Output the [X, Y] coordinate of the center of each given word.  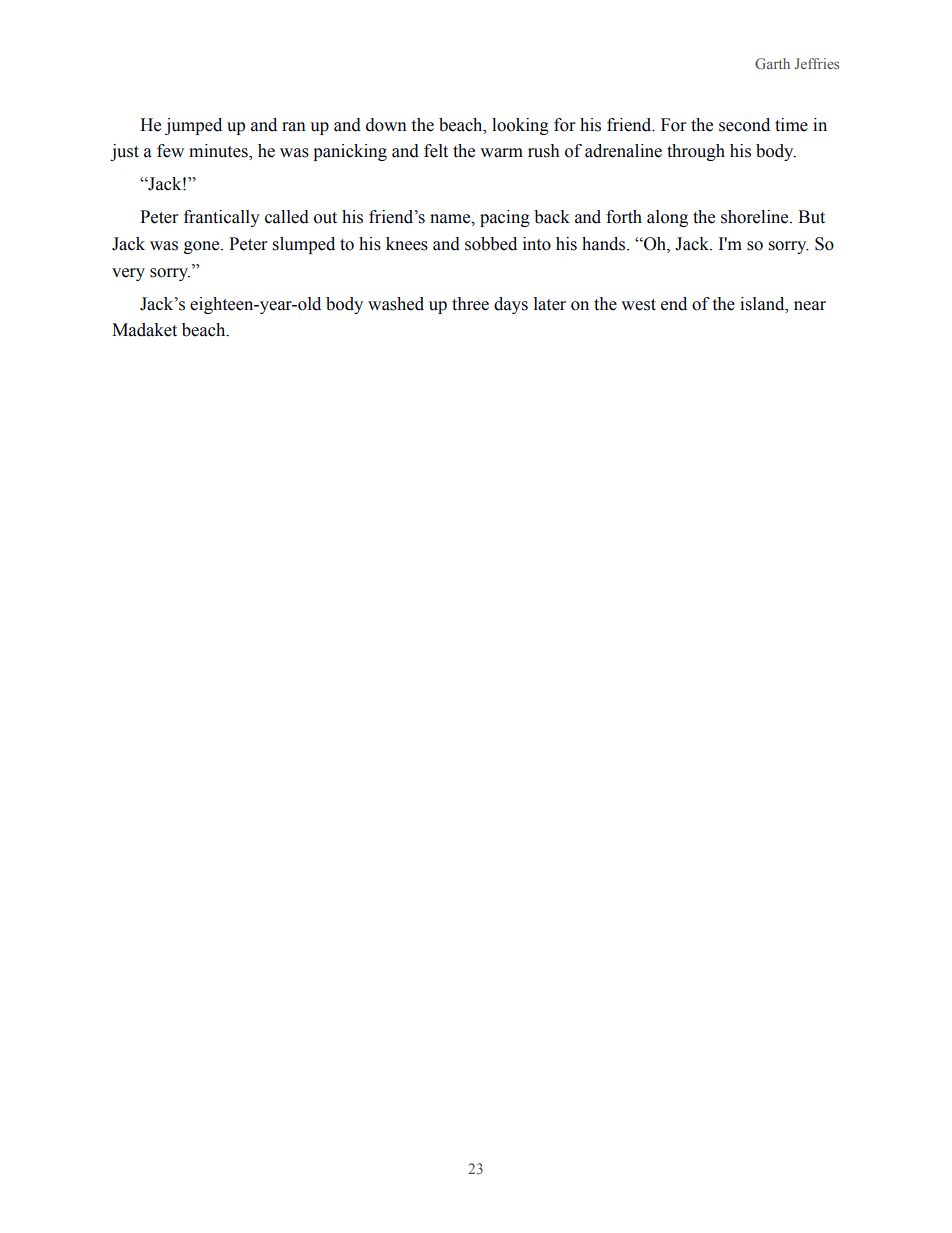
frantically [222, 218]
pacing [505, 218]
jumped [193, 126]
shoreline [756, 217]
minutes [219, 152]
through [696, 152]
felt [436, 151]
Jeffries [816, 63]
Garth [772, 63]
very [128, 274]
